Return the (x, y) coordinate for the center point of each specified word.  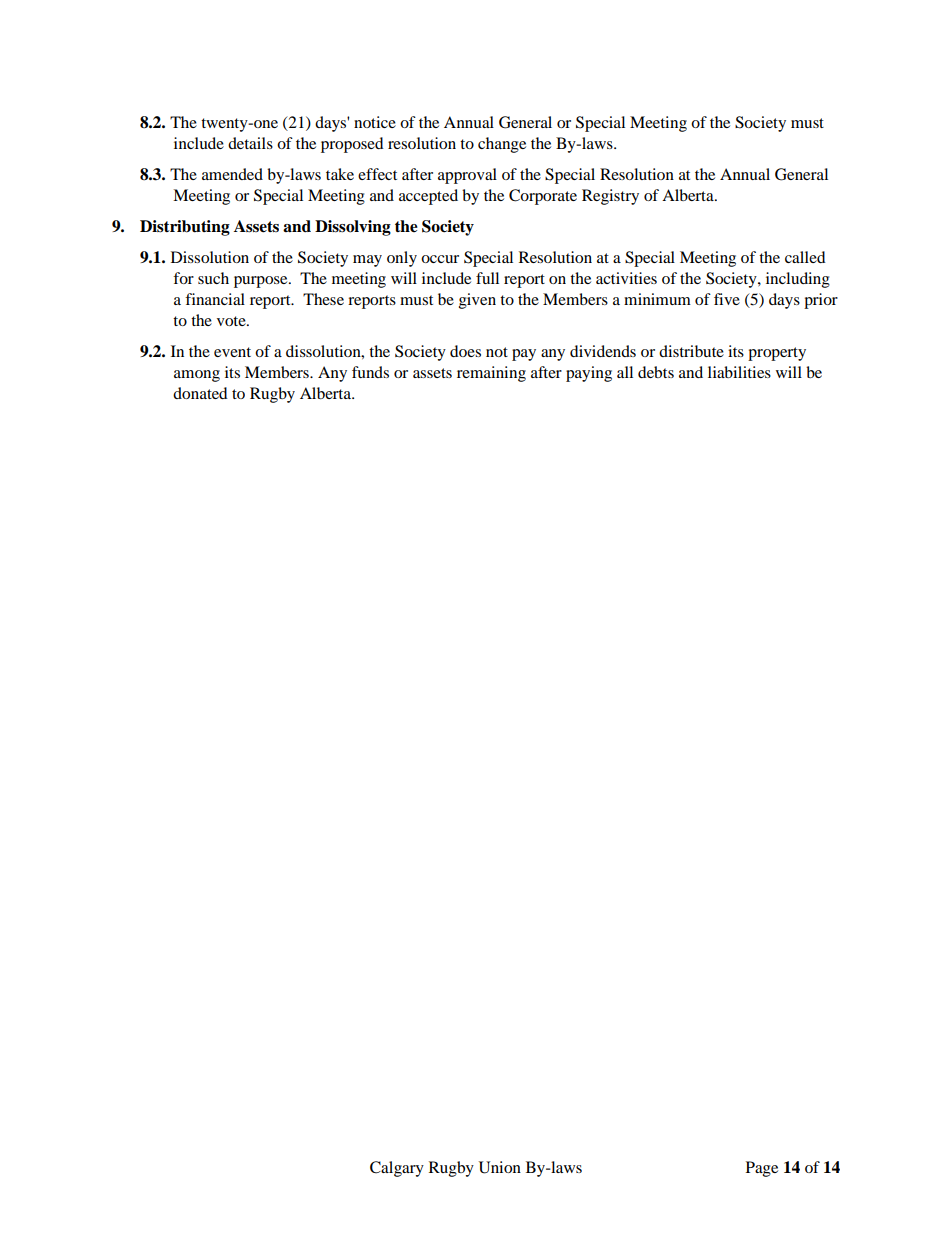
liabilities (739, 372)
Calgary (397, 1169)
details (250, 143)
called (805, 257)
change (502, 145)
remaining (491, 374)
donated (200, 393)
